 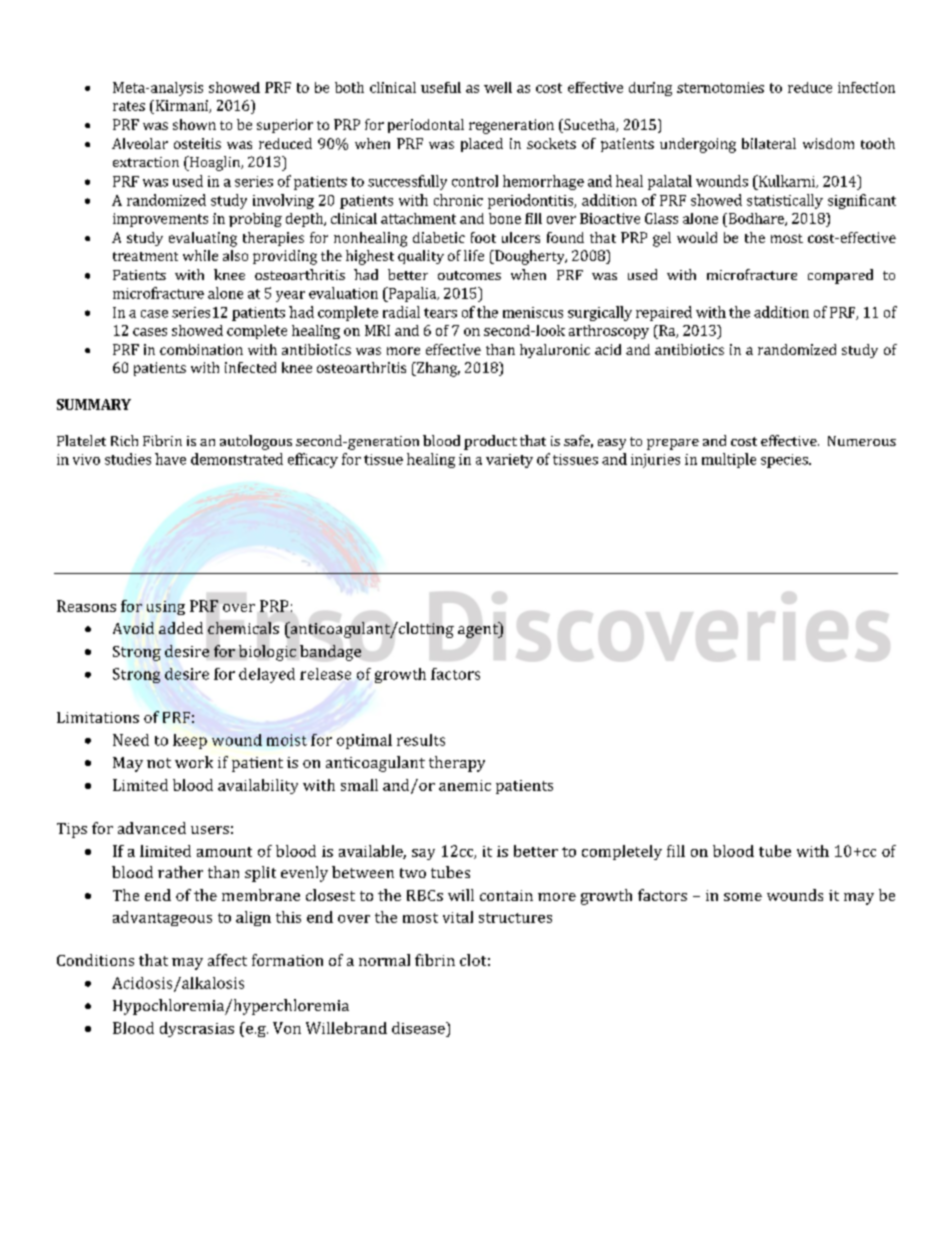 What do you see at coordinates (482, 145) in the screenshot?
I see `placed` at bounding box center [482, 145].
